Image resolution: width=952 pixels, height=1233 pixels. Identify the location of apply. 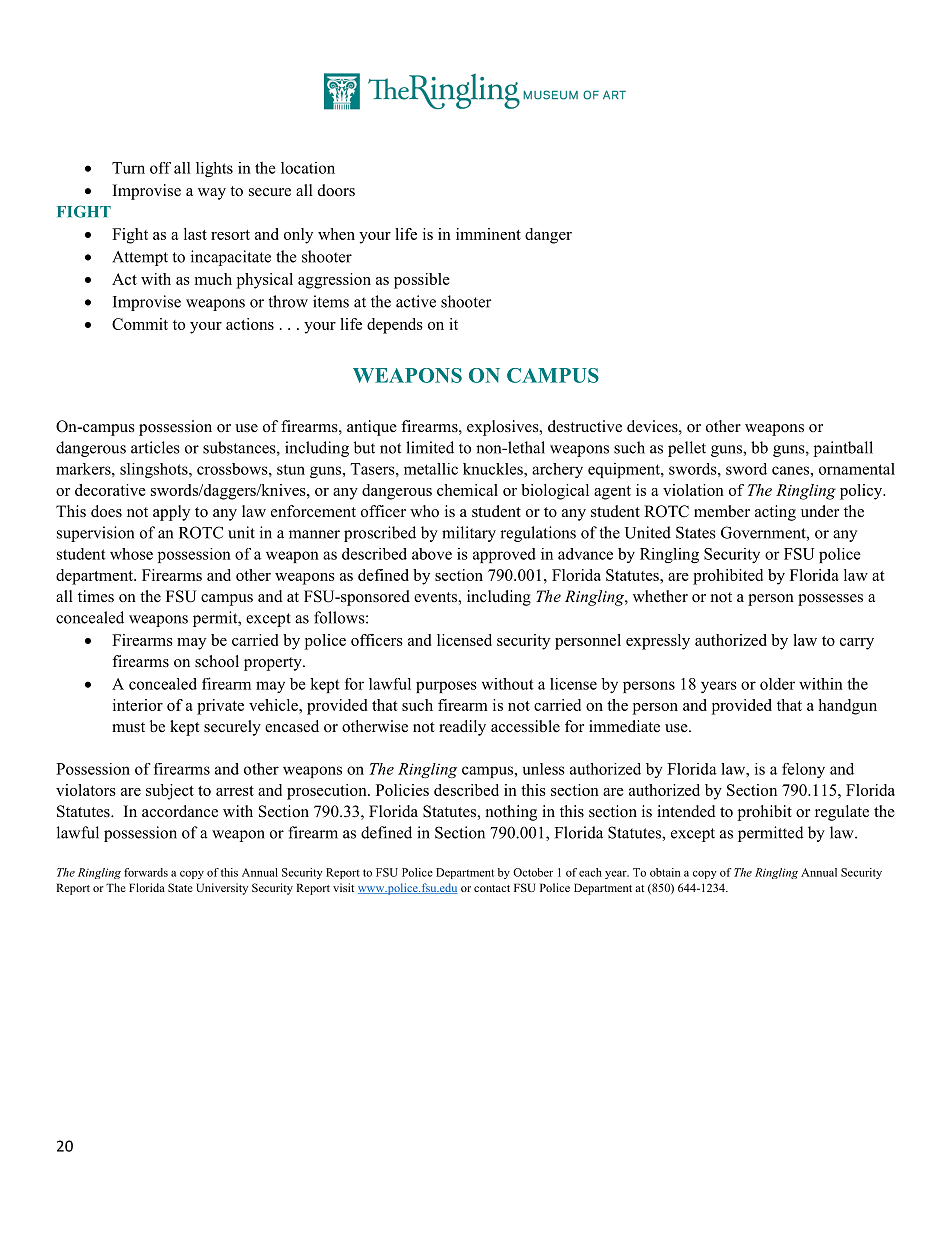
(171, 513).
